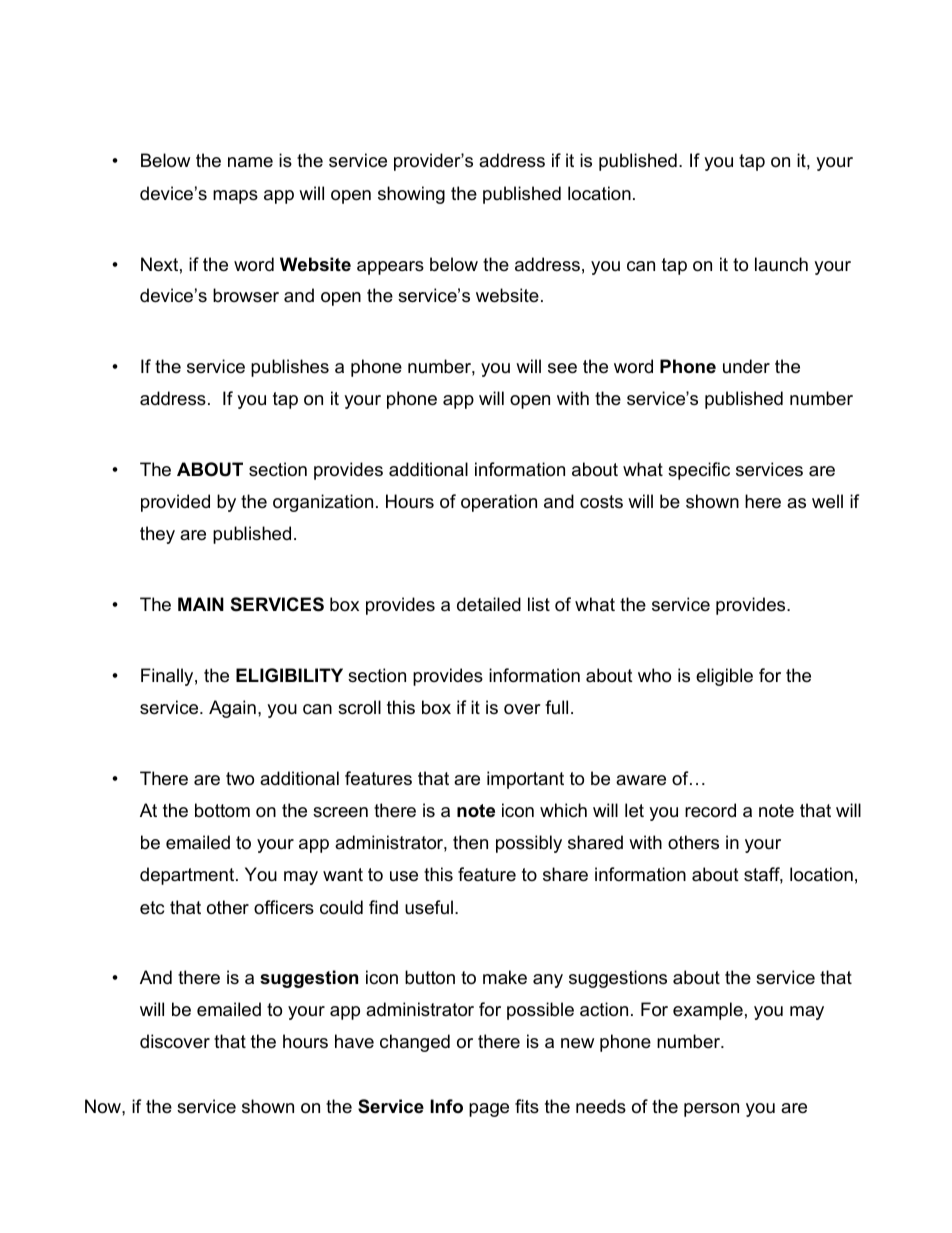 The height and width of the screenshot is (1233, 952). Describe the element at coordinates (354, 1041) in the screenshot. I see `have` at that location.
